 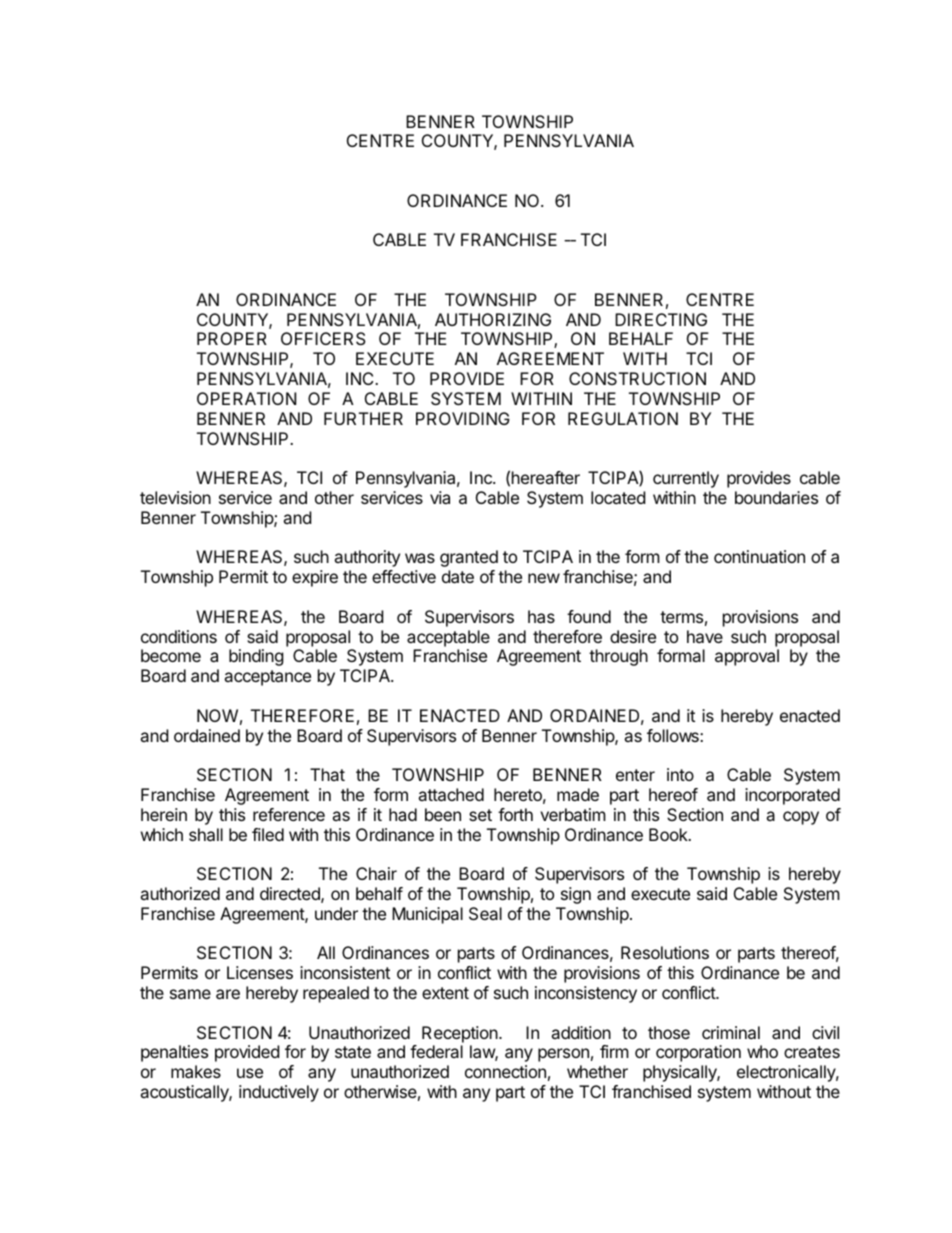 What do you see at coordinates (661, 319) in the screenshot?
I see `DIRECTING` at bounding box center [661, 319].
